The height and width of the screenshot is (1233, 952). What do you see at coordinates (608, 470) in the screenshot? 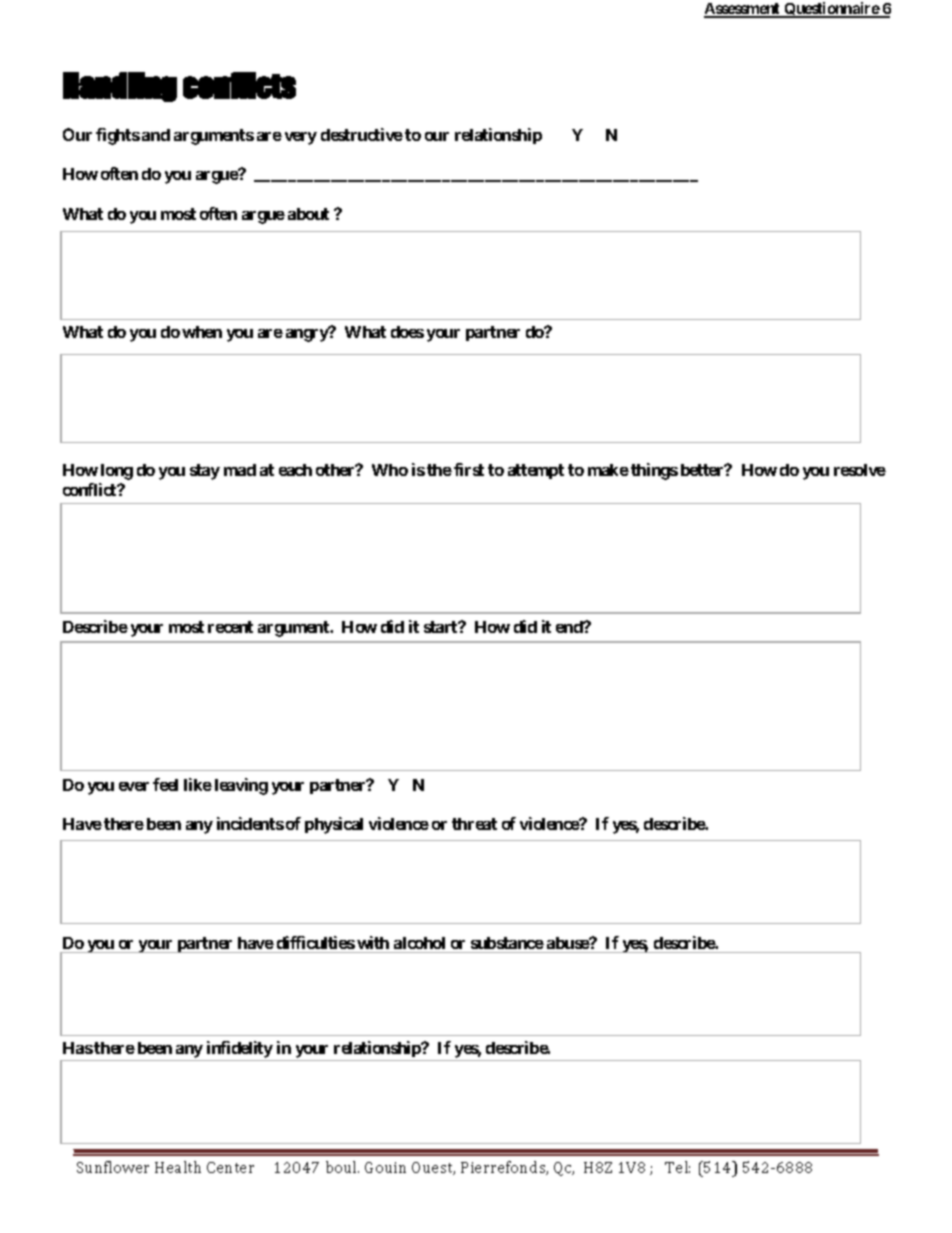
I see `make` at bounding box center [608, 470].
